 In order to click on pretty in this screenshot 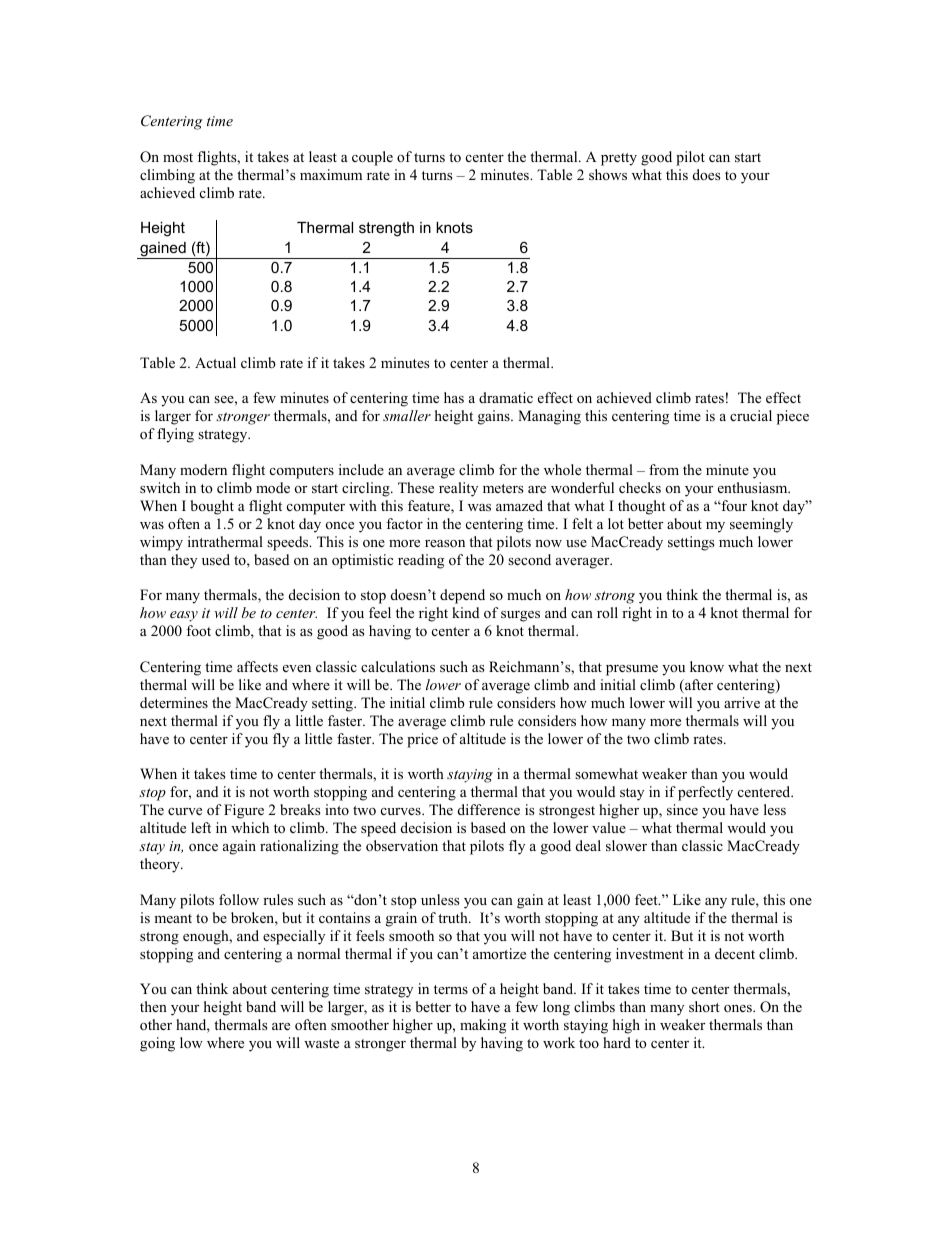, I will do `click(619, 159)`.
